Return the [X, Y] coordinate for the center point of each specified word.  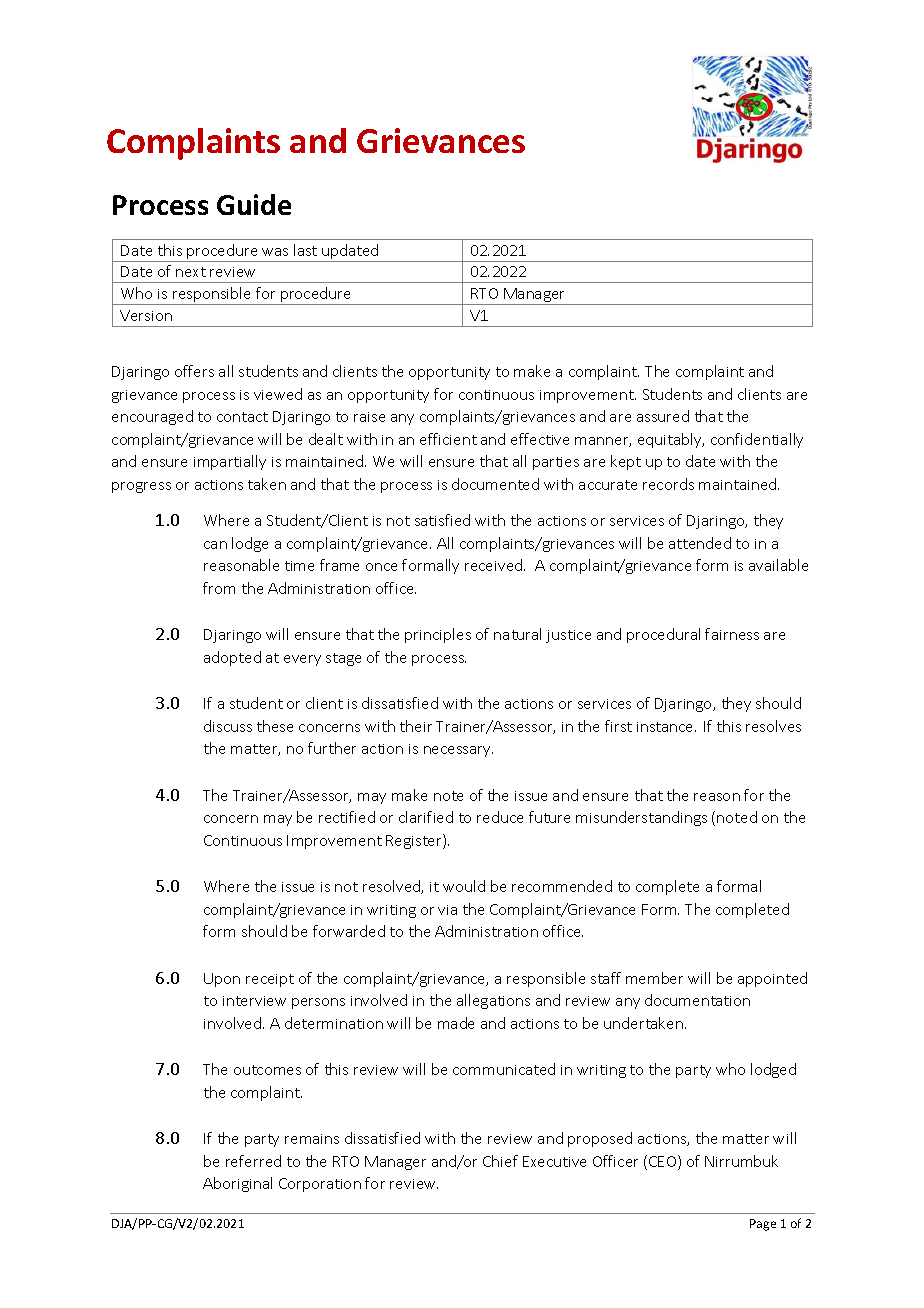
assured [663, 416]
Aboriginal [237, 1184]
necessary [458, 751]
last [305, 250]
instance [666, 727]
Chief [500, 1161]
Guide [254, 204]
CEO [664, 1162]
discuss [228, 726]
